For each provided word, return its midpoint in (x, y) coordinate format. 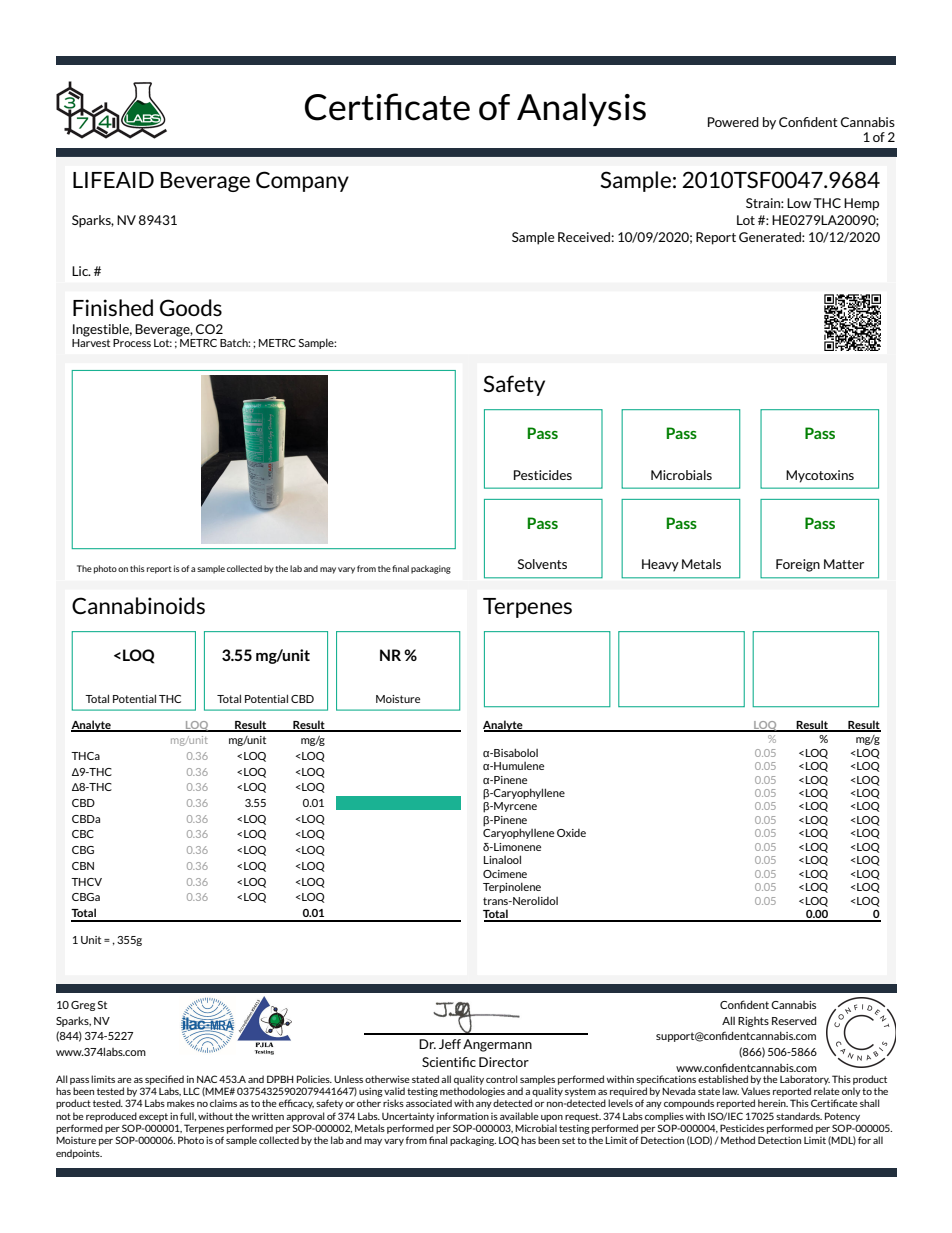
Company (302, 181)
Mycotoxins (820, 476)
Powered (733, 122)
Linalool (502, 859)
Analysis (581, 109)
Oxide (571, 833)
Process (132, 343)
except (153, 1117)
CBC (83, 834)
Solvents (542, 564)
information (463, 1116)
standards (799, 1116)
